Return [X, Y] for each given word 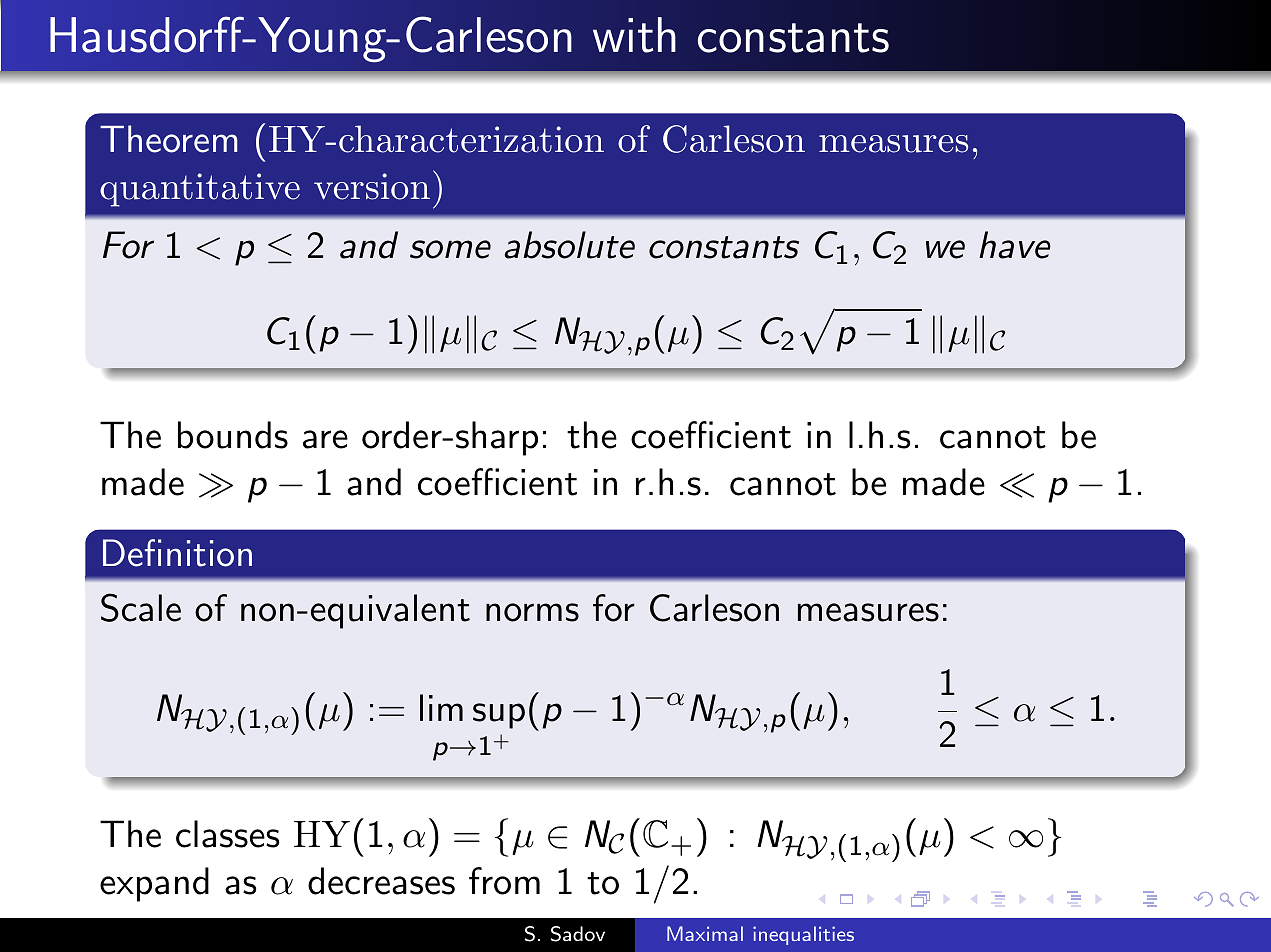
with [634, 35]
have [1015, 245]
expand [154, 884]
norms [532, 612]
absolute [569, 245]
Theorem [168, 139]
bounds [233, 435]
